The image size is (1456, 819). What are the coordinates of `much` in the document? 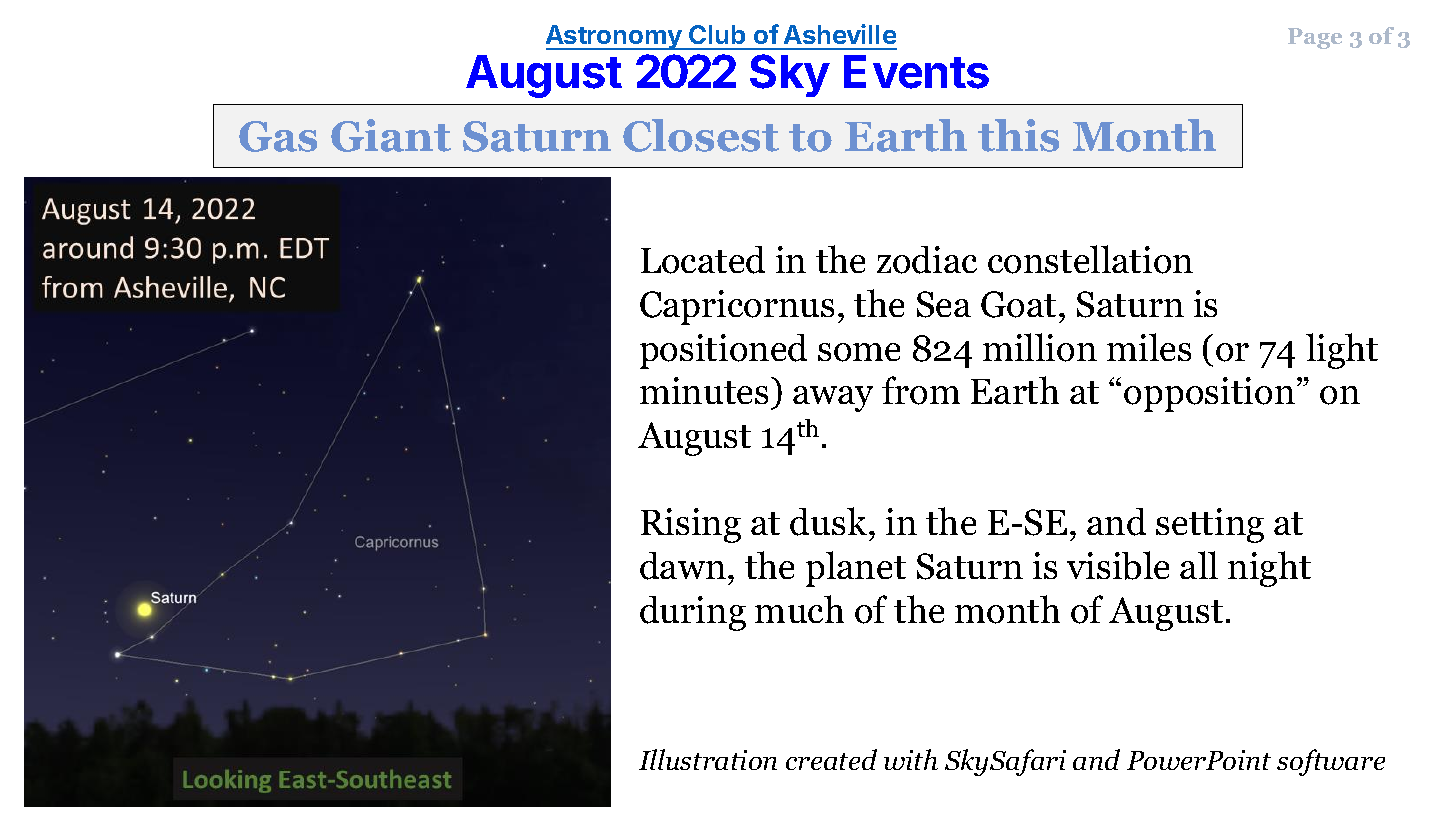 It's located at (799, 609).
